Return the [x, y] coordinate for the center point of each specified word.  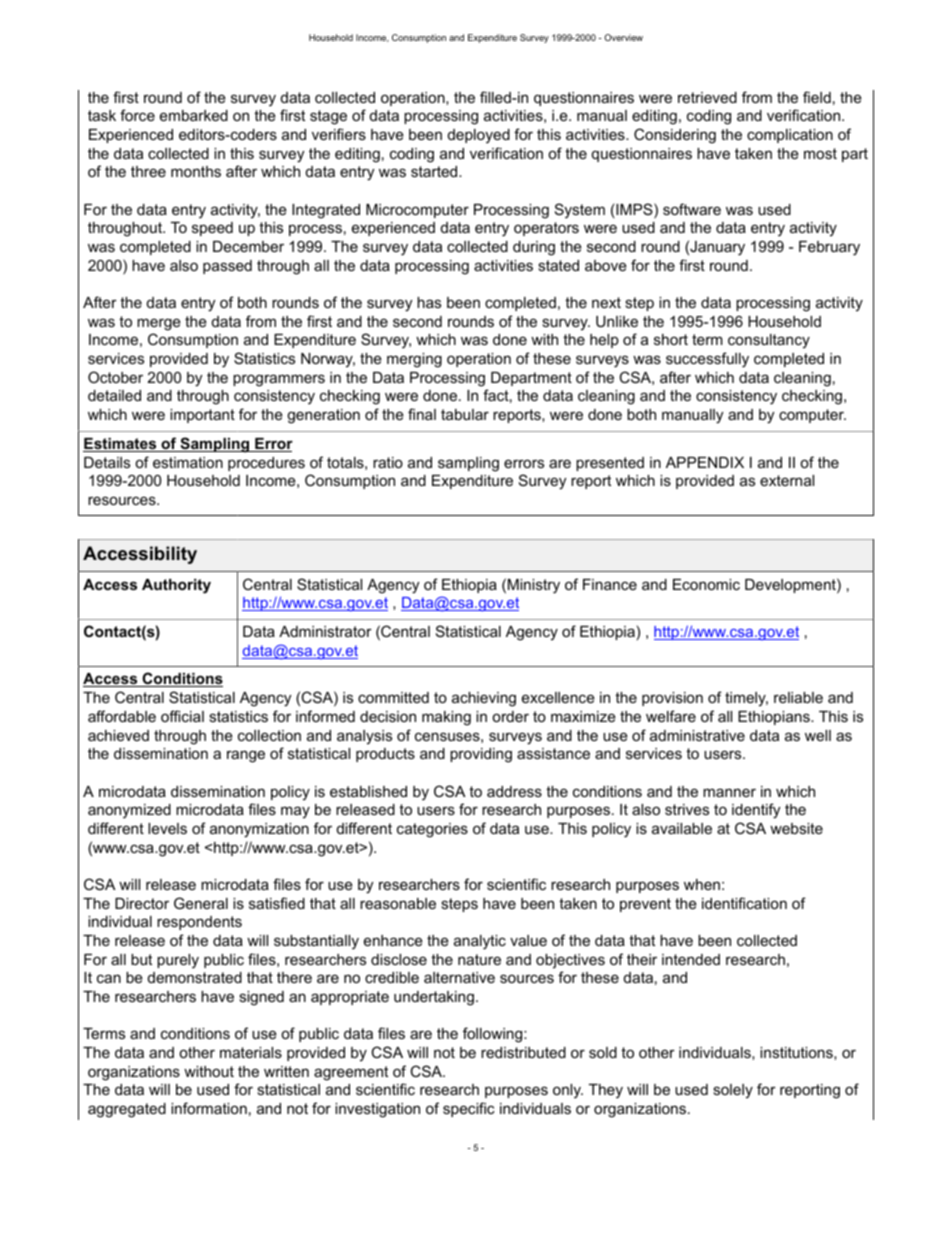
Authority [176, 586]
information [209, 1108]
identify [756, 811]
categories [432, 830]
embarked [194, 115]
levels [167, 828]
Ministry [534, 586]
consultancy [769, 341]
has [429, 302]
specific [469, 1109]
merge [159, 324]
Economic [706, 584]
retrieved [707, 97]
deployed [479, 136]
